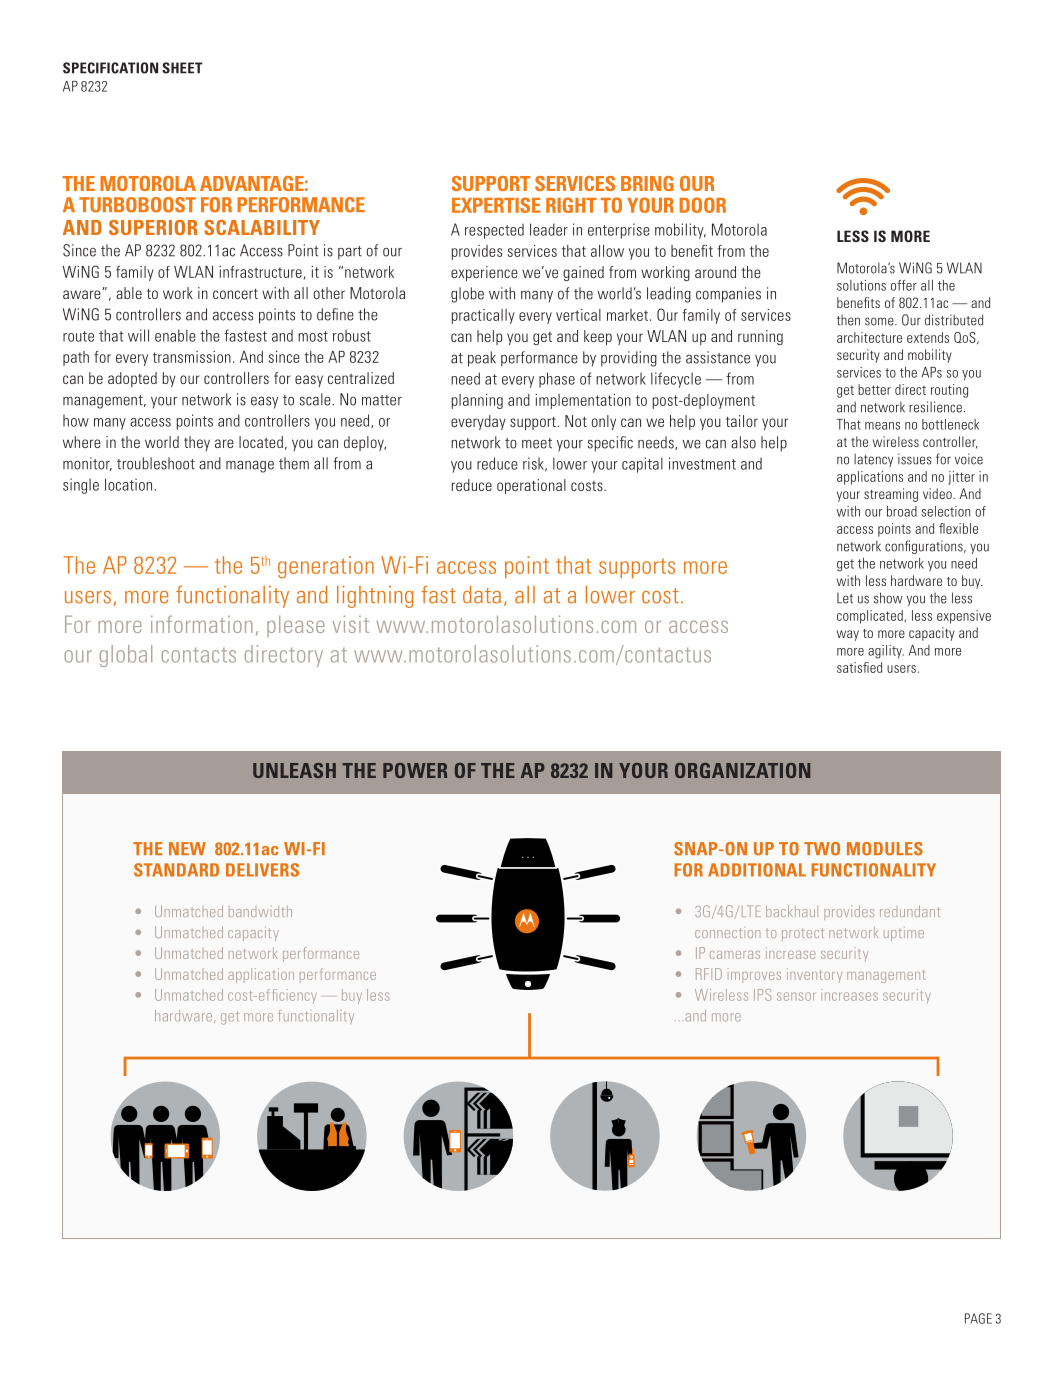 Image resolution: width=1064 pixels, height=1376 pixels. I want to click on data, so click(482, 595).
